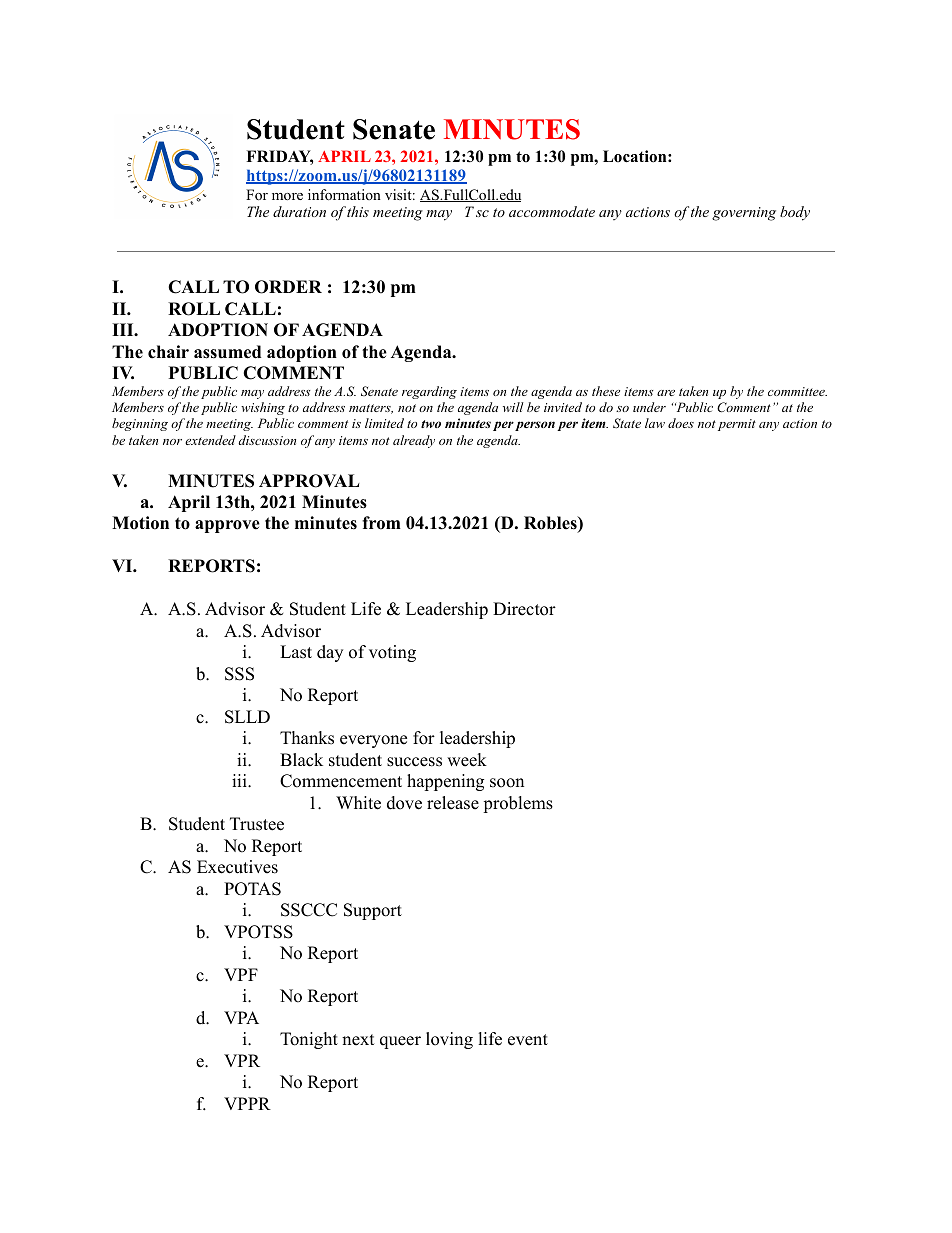 The width and height of the image is (952, 1233). I want to click on loving, so click(449, 1040).
